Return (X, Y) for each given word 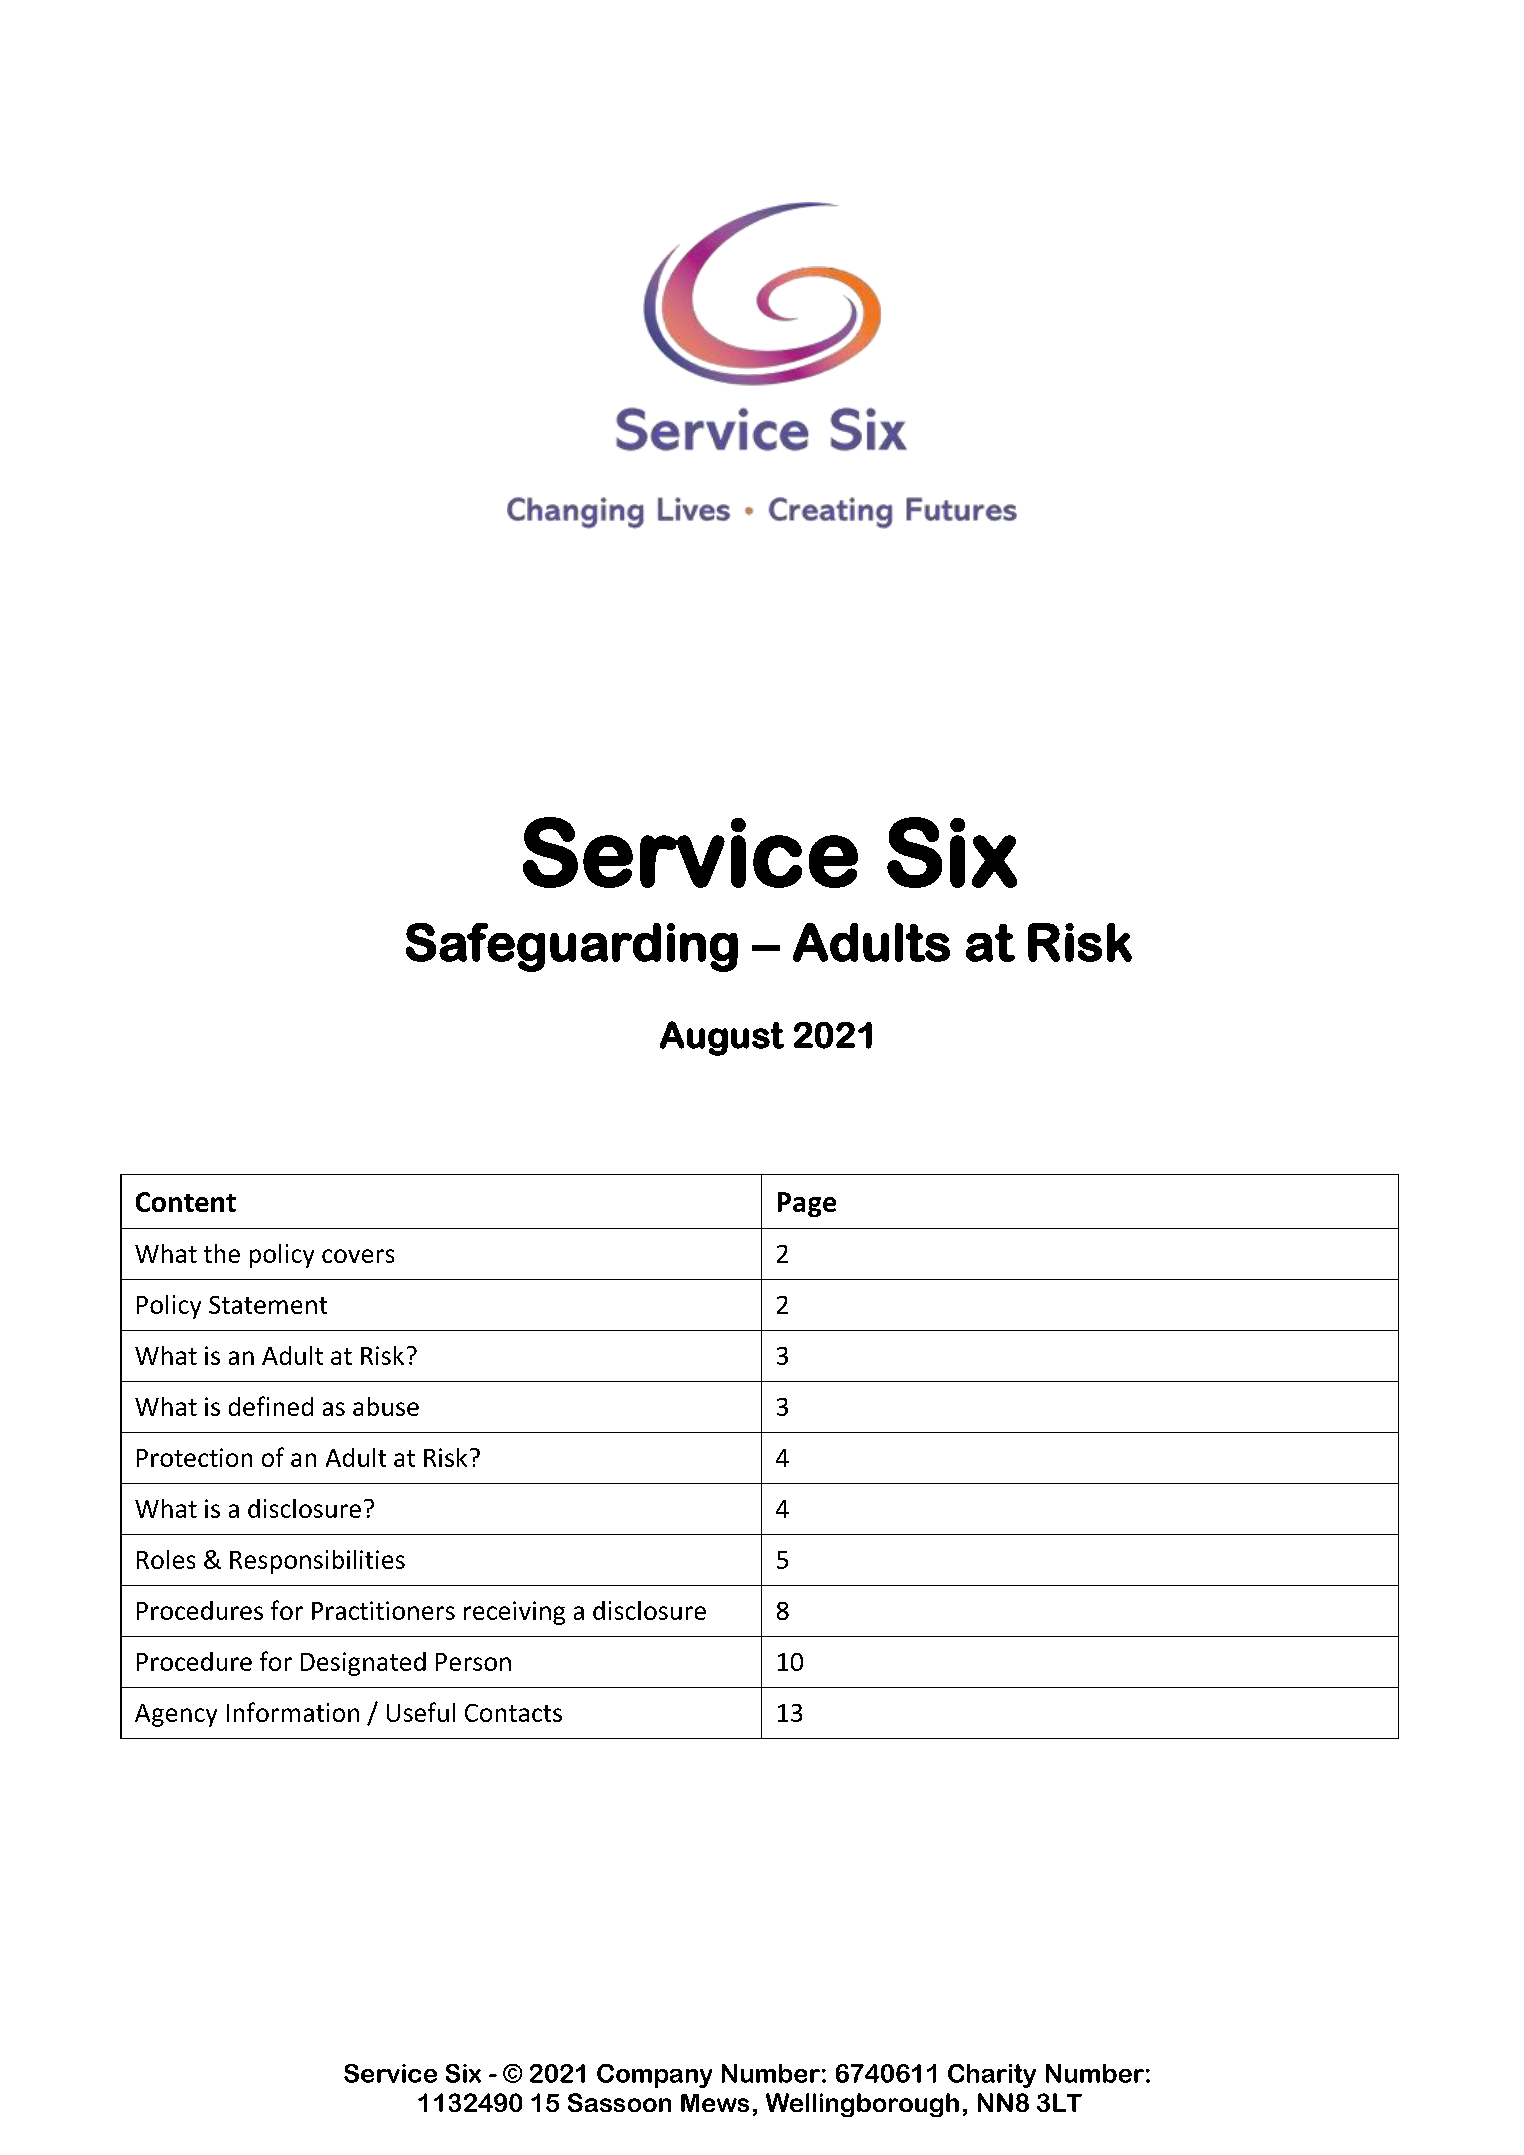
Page (807, 1204)
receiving (514, 1613)
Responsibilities (317, 1562)
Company (654, 2076)
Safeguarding (572, 947)
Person (473, 1662)
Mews (715, 2103)
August (722, 1038)
